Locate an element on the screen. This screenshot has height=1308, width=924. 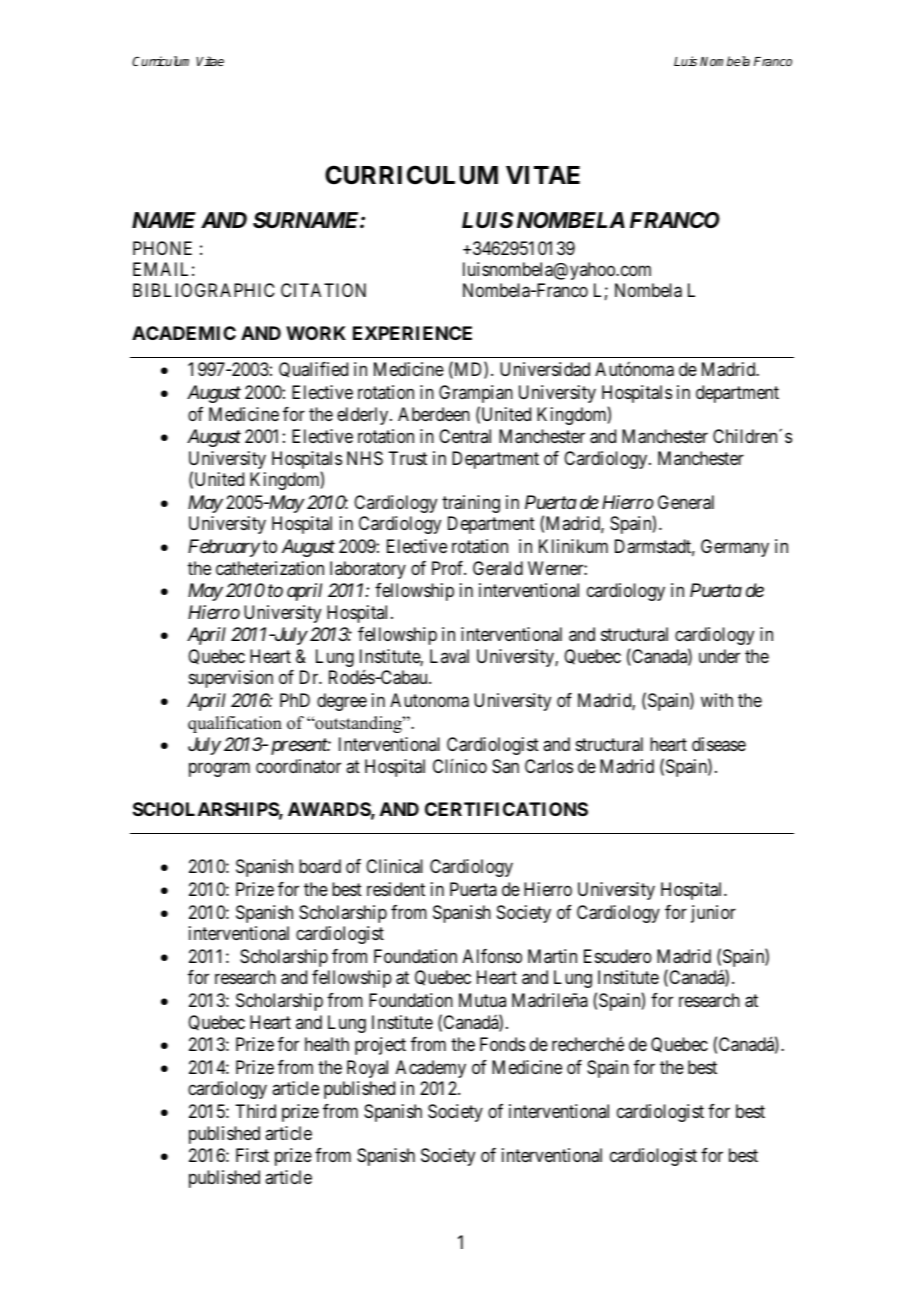
Third is located at coordinates (255, 1111).
